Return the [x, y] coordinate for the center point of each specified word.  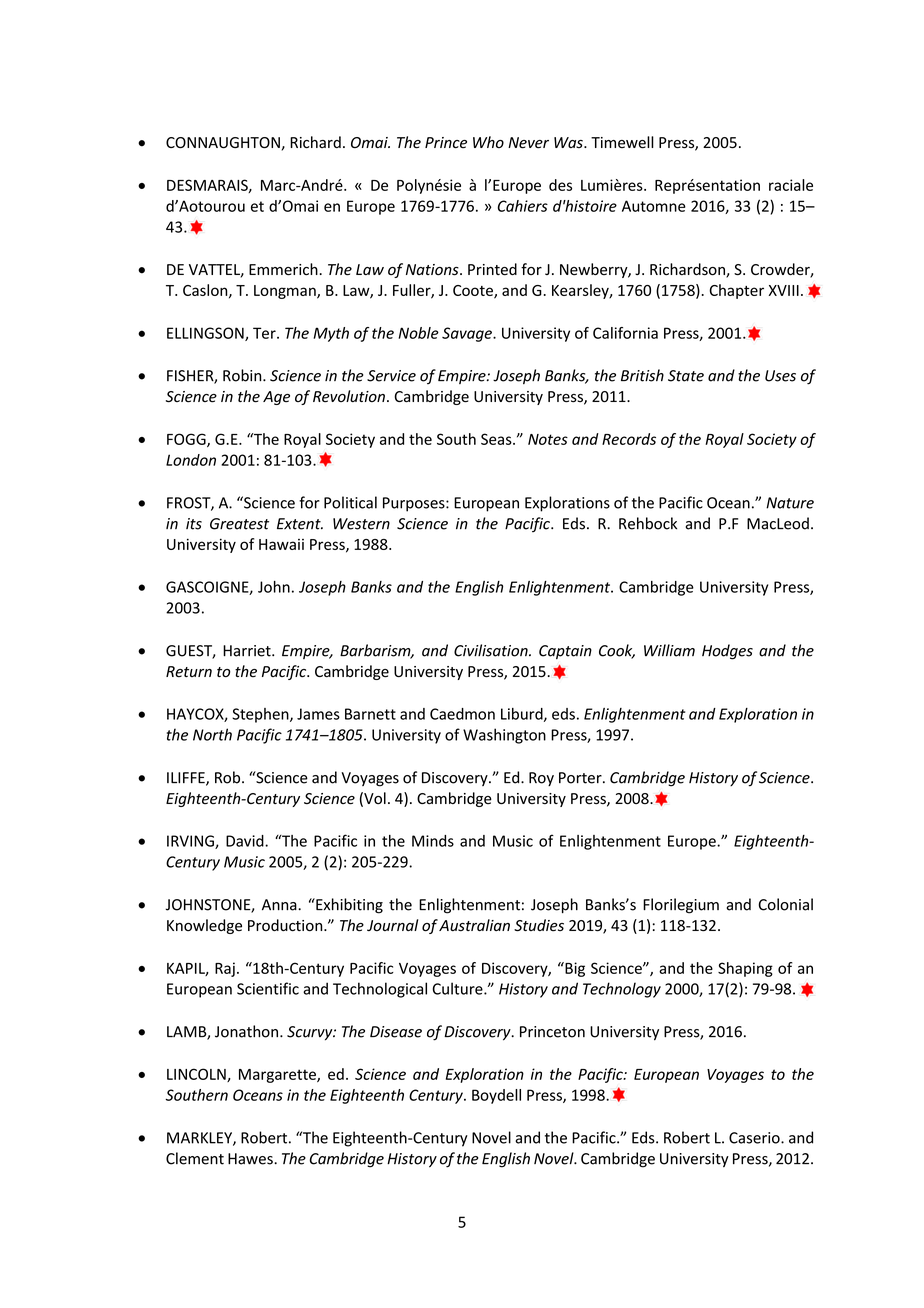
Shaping [745, 969]
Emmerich [284, 269]
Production [286, 925]
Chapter [736, 291]
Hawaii [281, 544]
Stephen [261, 715]
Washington [504, 736]
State [686, 376]
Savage [468, 334]
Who [488, 142]
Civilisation [492, 650]
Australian [474, 925]
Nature [790, 503]
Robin [243, 375]
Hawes [251, 1159]
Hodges [727, 652]
